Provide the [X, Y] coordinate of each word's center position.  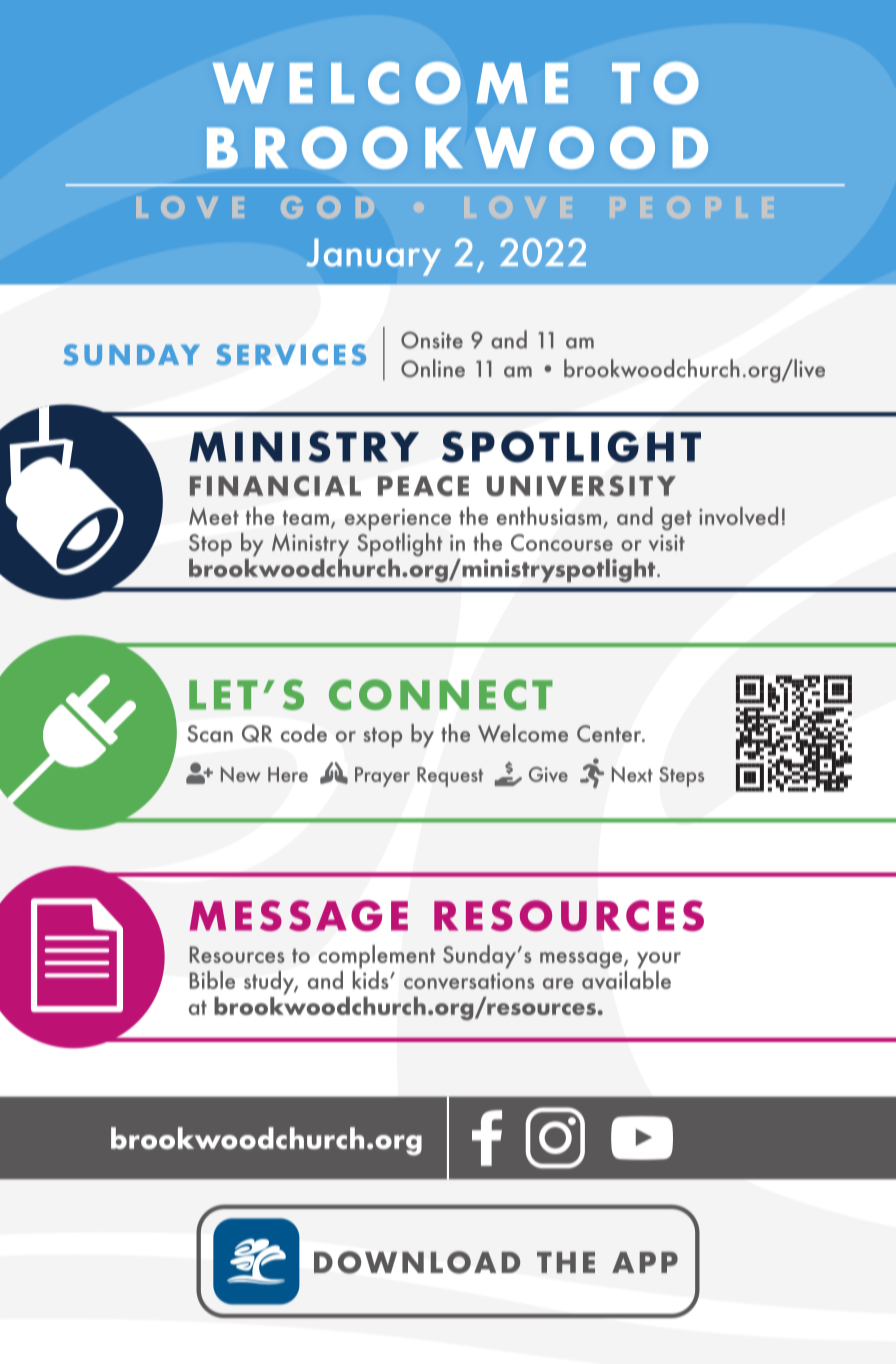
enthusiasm [550, 517]
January [373, 257]
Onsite [432, 340]
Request [450, 777]
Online [433, 368]
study [270, 983]
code [304, 733]
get [676, 520]
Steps [681, 777]
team [306, 517]
